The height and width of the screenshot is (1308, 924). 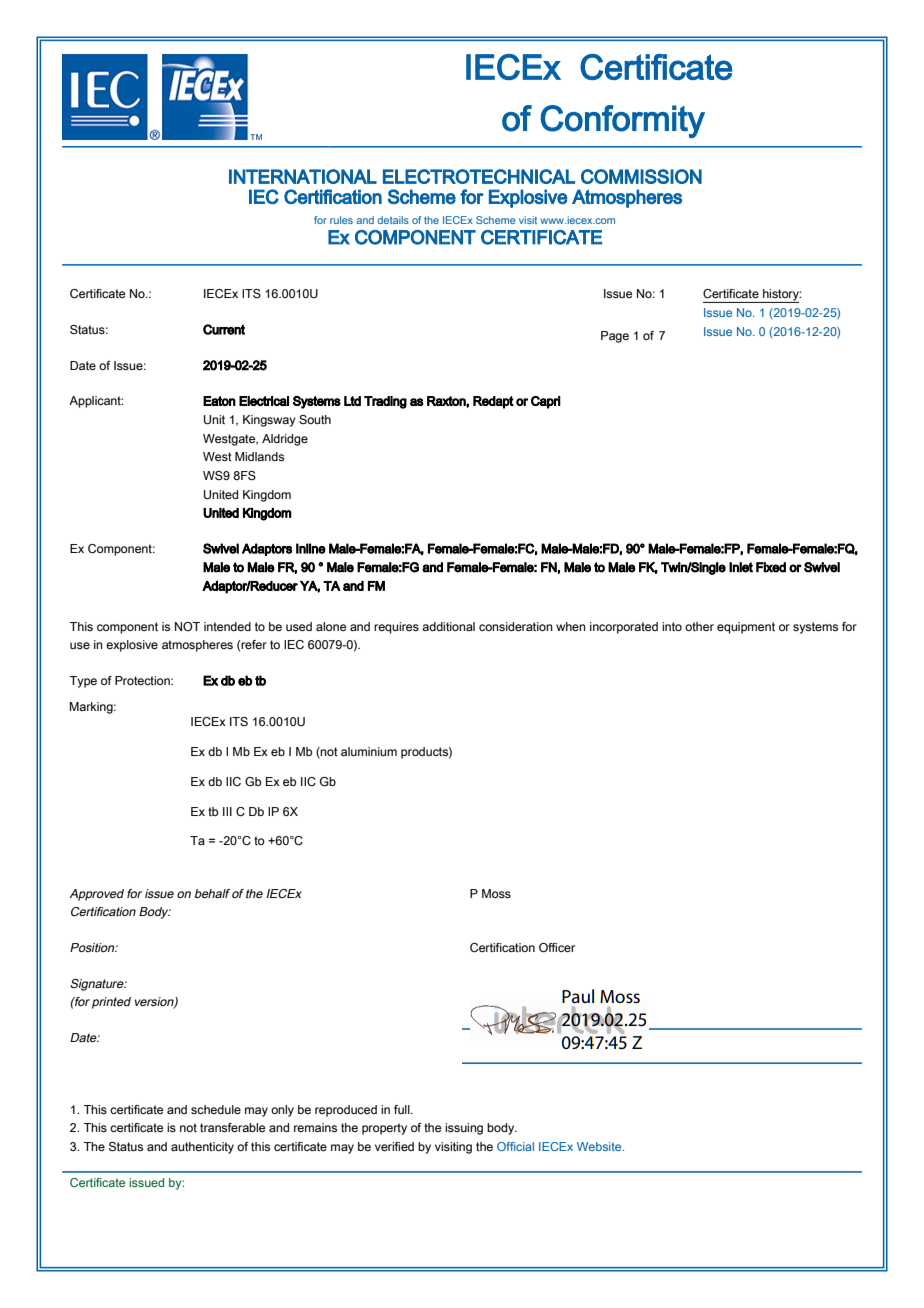 I want to click on details, so click(x=393, y=220).
